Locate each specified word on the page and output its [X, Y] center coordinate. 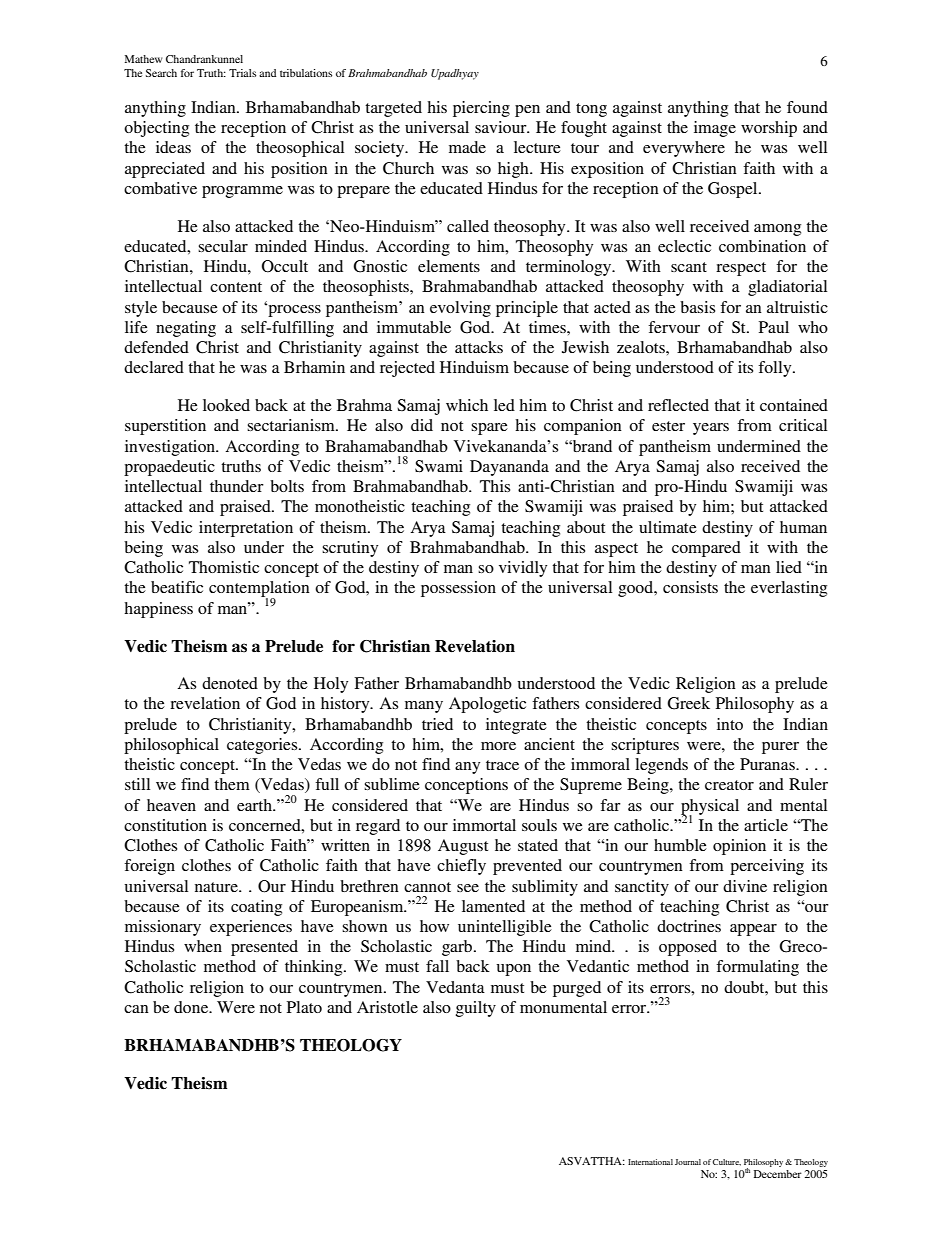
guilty [476, 1009]
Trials [242, 73]
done [192, 1007]
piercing [481, 109]
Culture [727, 1162]
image [715, 129]
